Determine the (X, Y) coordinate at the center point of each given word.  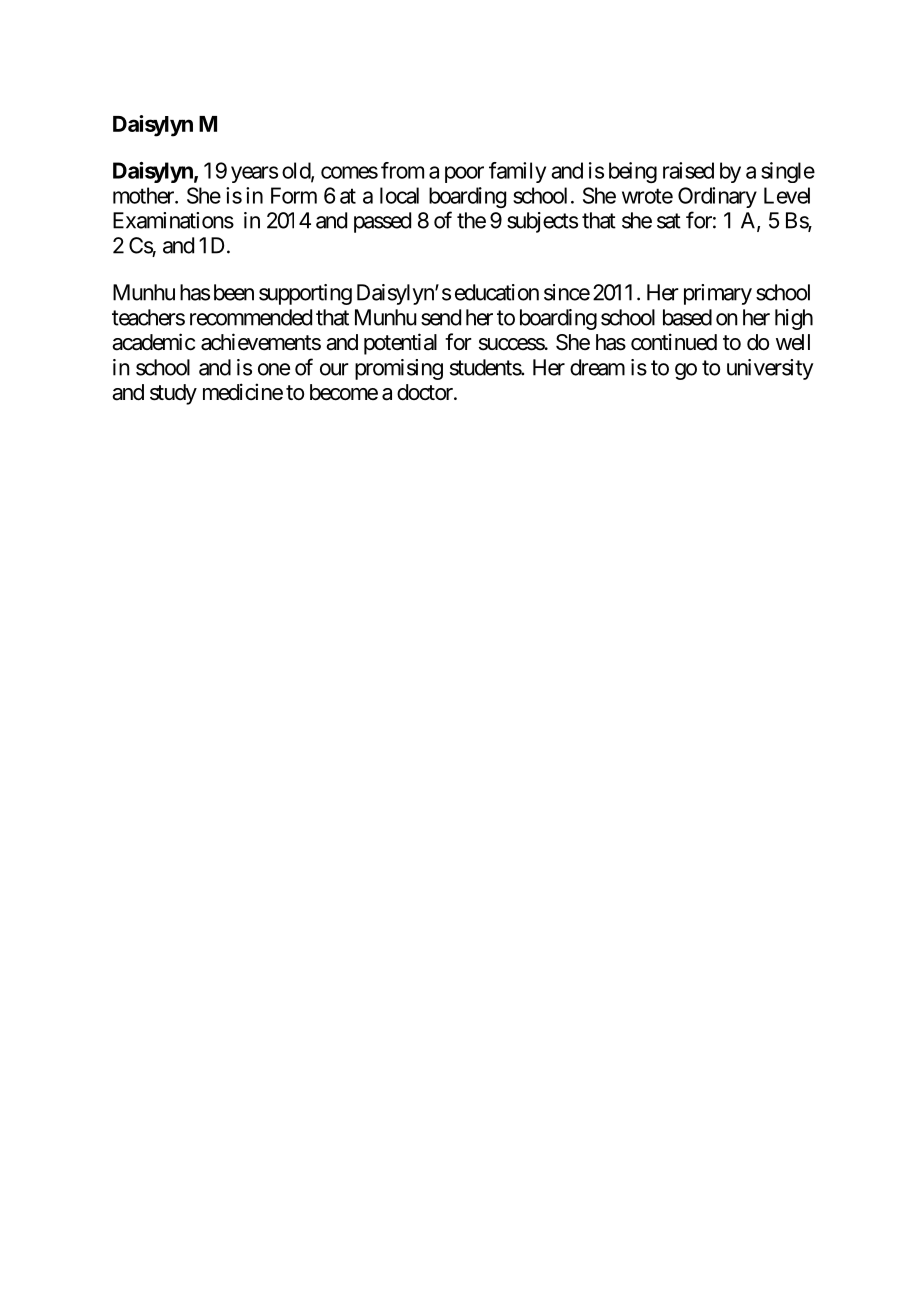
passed (382, 222)
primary (718, 294)
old (297, 171)
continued (674, 342)
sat (669, 221)
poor (464, 174)
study (173, 394)
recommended (251, 317)
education (497, 292)
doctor (426, 392)
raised (688, 170)
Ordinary (717, 197)
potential (400, 344)
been (234, 292)
